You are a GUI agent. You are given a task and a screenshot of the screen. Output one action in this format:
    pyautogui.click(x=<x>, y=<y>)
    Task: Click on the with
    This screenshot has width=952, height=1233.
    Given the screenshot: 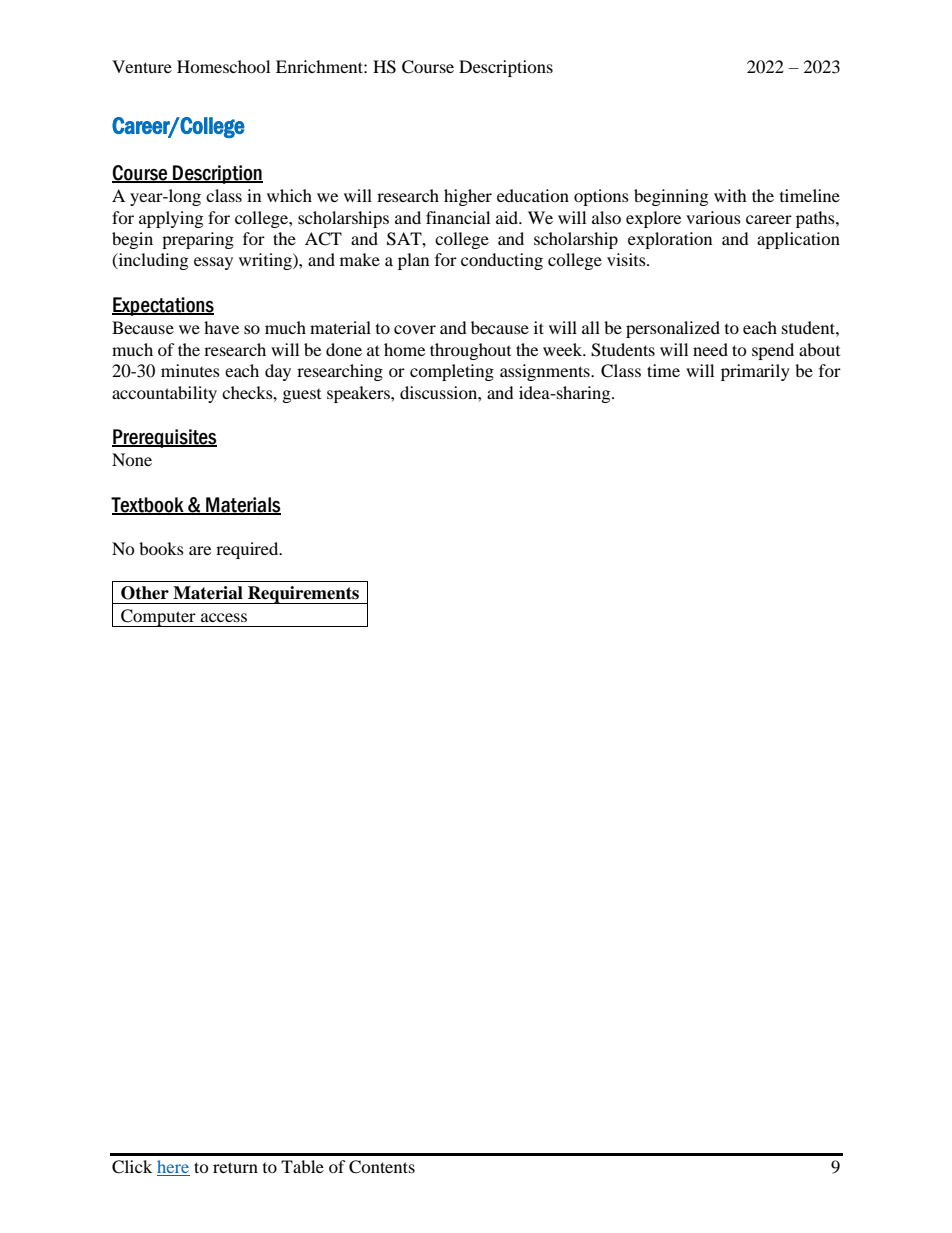 What is the action you would take?
    pyautogui.click(x=730, y=195)
